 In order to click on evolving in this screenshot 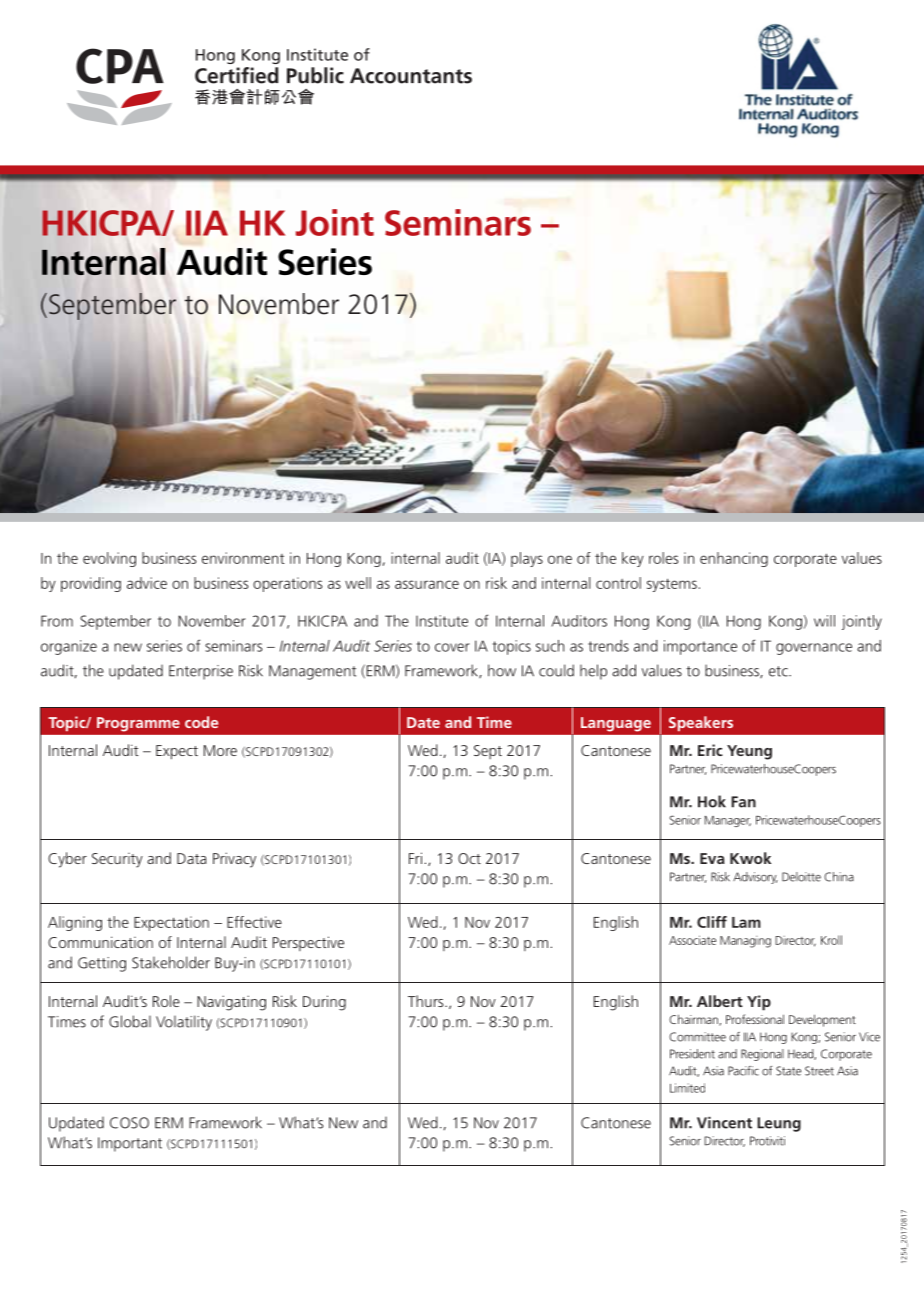, I will do `click(109, 559)`.
